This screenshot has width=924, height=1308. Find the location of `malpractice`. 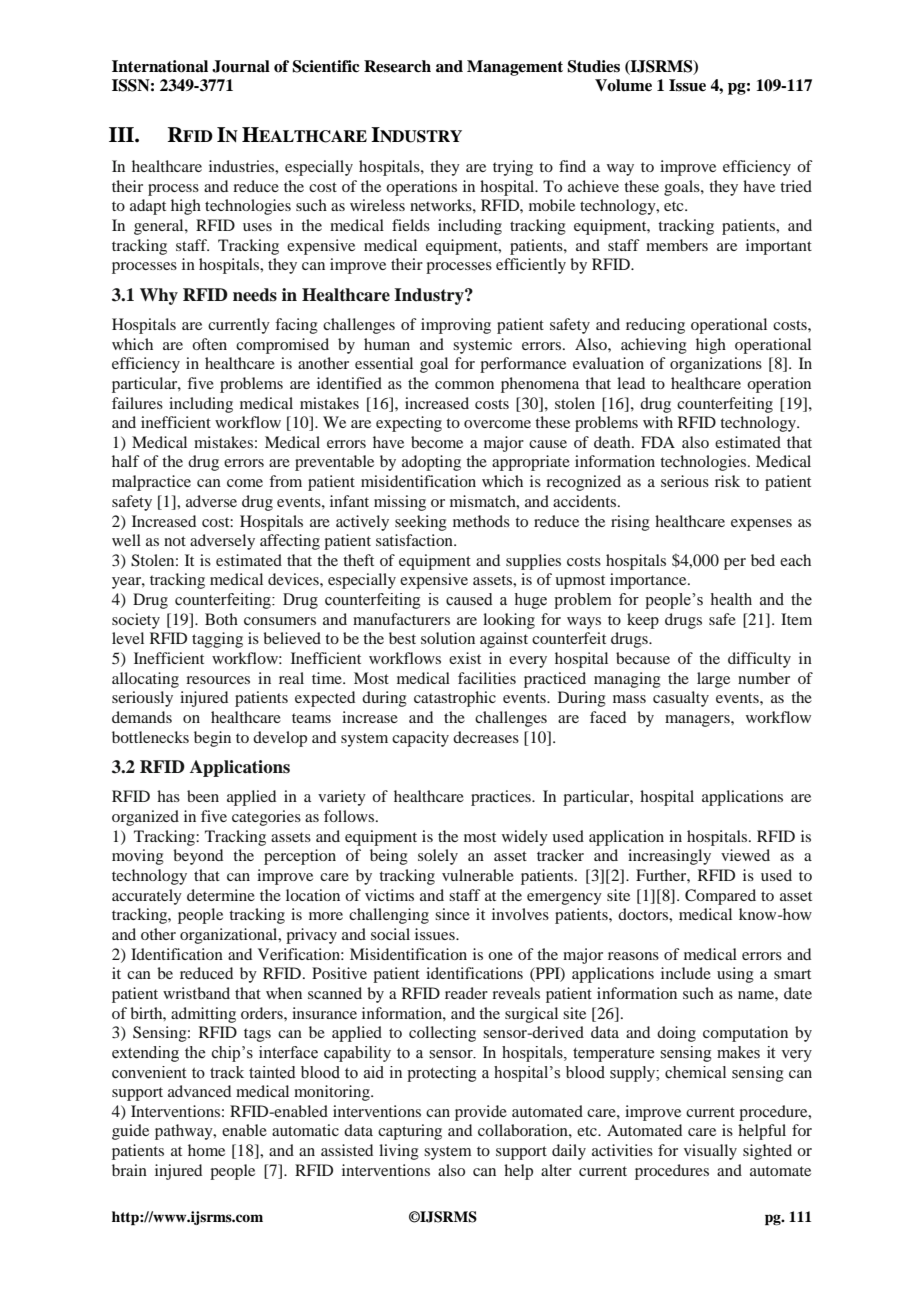

malpractice is located at coordinates (151, 483).
